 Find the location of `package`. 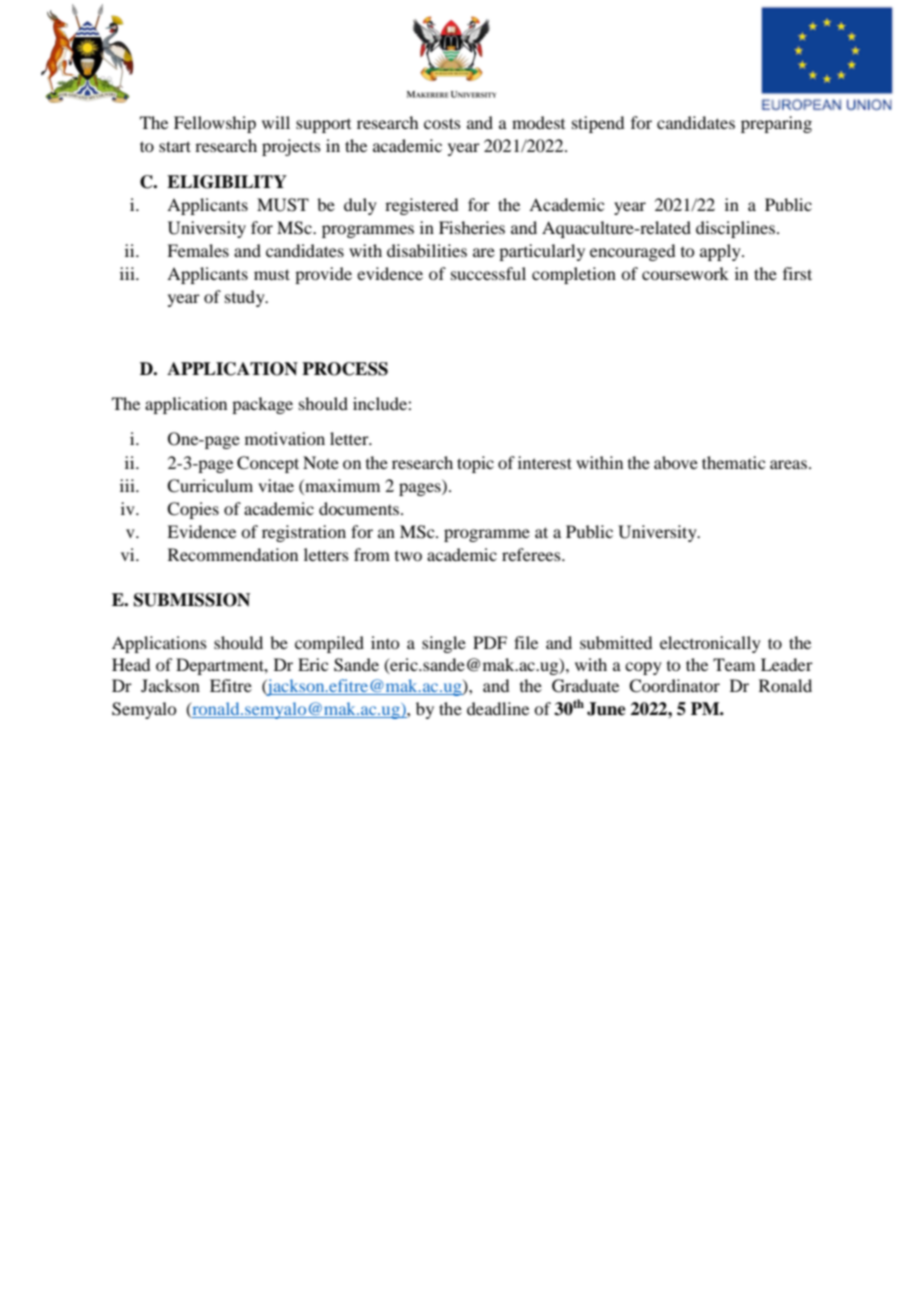

package is located at coordinates (262, 405).
